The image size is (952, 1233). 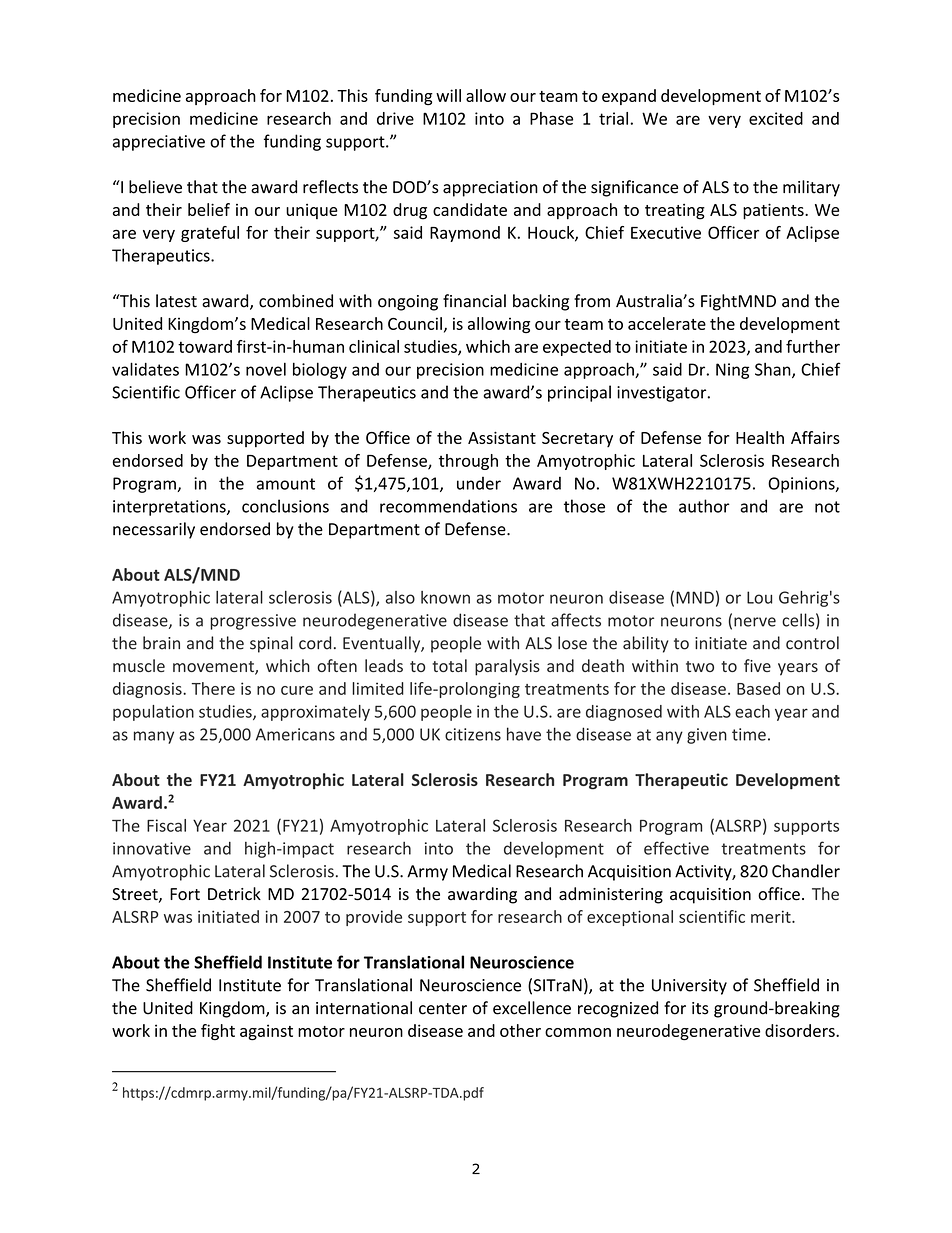 What do you see at coordinates (154, 530) in the document?
I see `necessarily` at bounding box center [154, 530].
